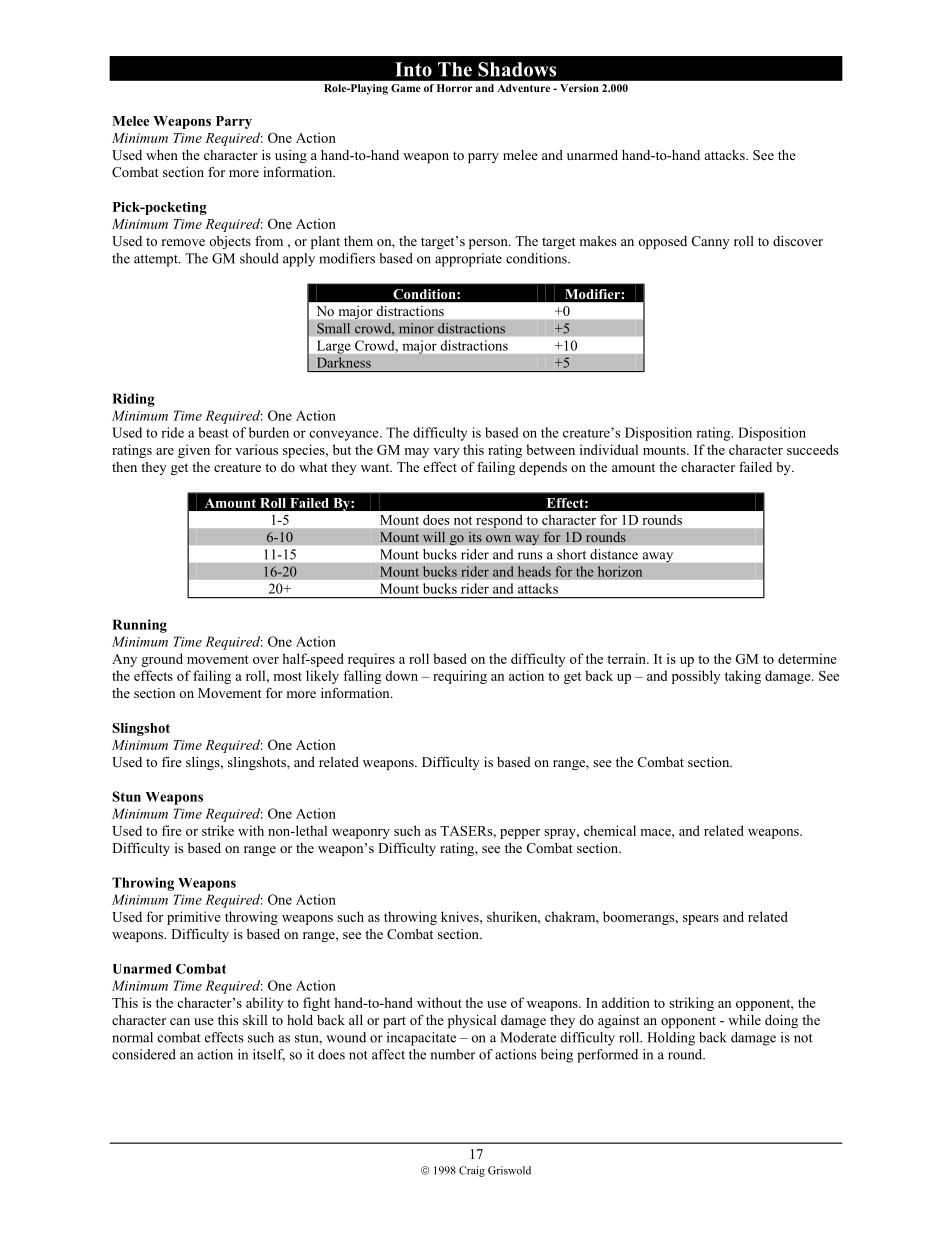 Image resolution: width=952 pixels, height=1233 pixels. I want to click on itself, so click(269, 1055).
